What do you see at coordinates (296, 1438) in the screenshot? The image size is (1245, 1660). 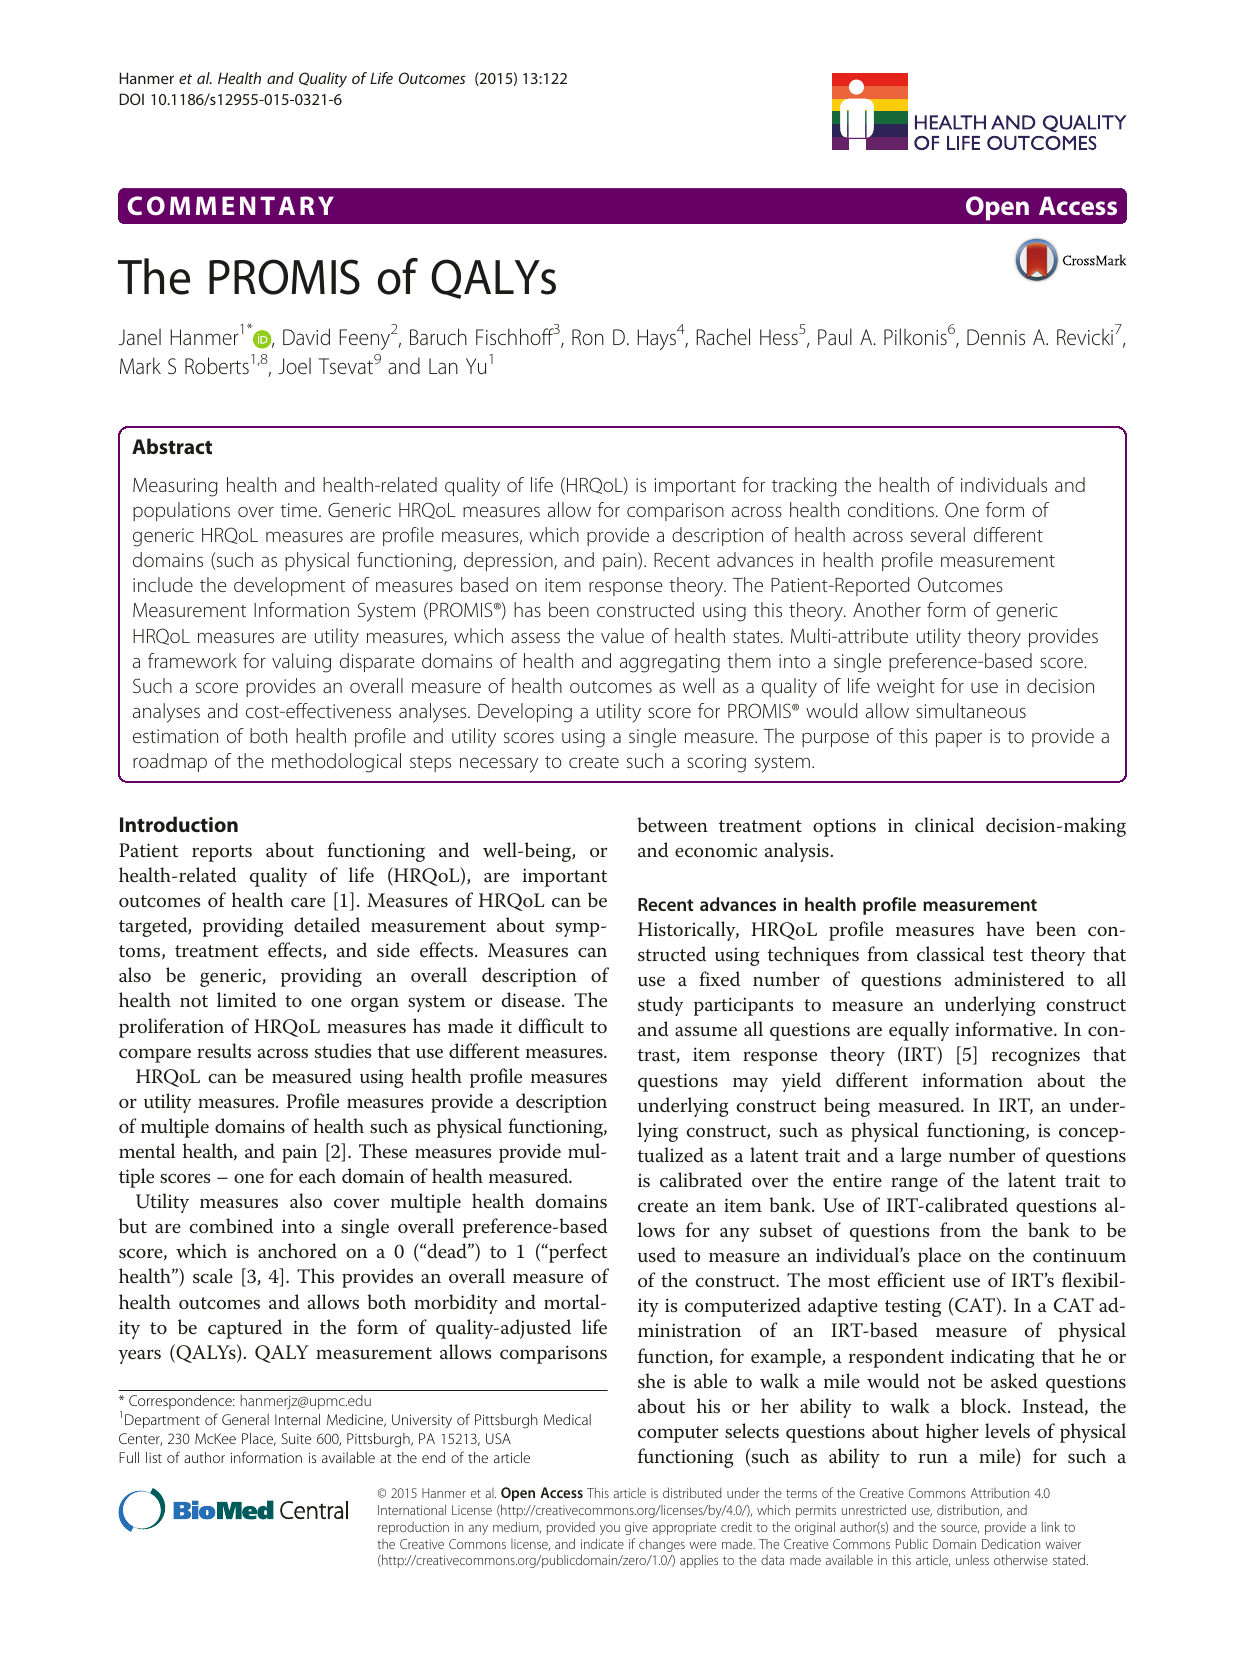 I see `Suite` at bounding box center [296, 1438].
